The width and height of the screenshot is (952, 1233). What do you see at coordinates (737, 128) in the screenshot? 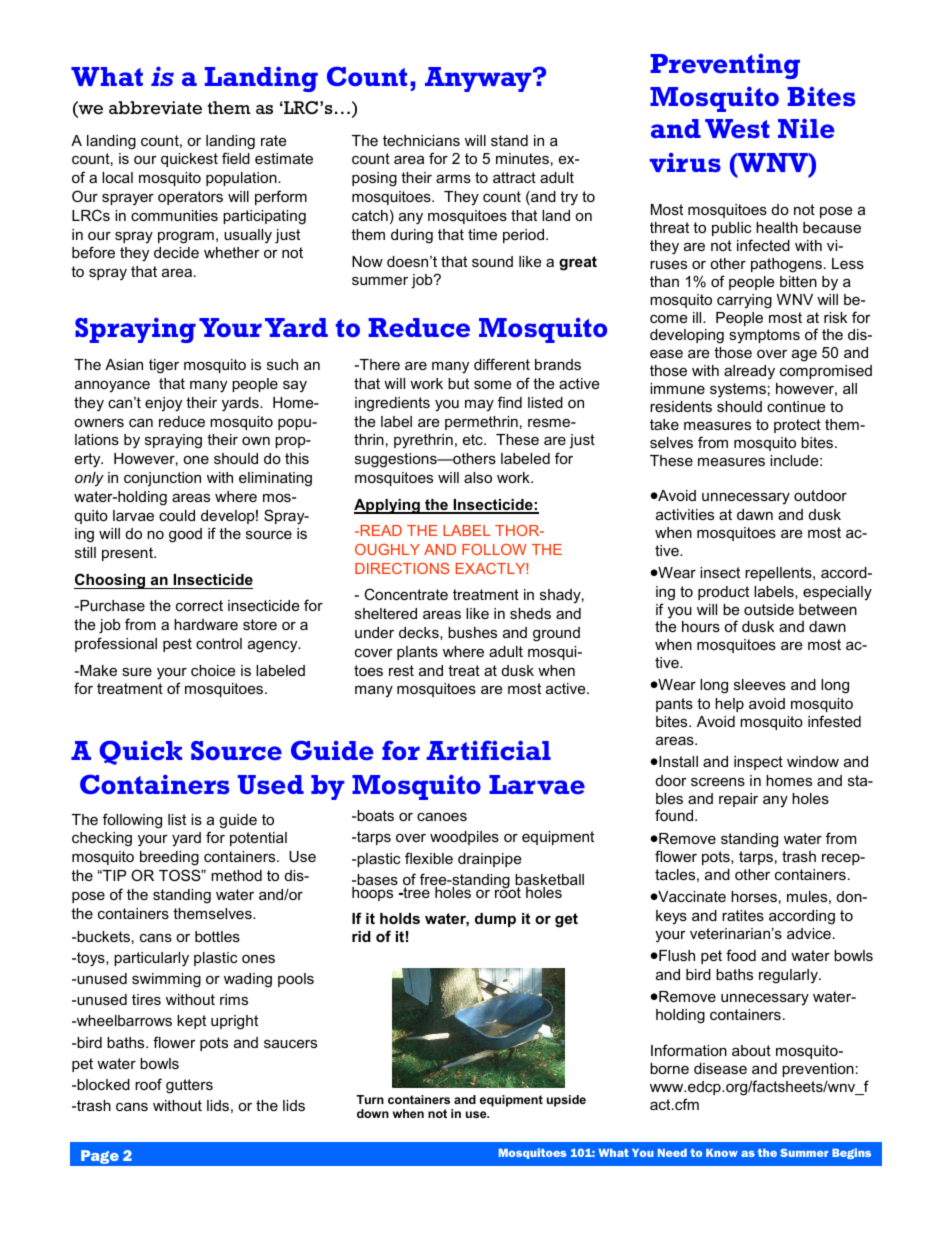
I see `West` at bounding box center [737, 128].
